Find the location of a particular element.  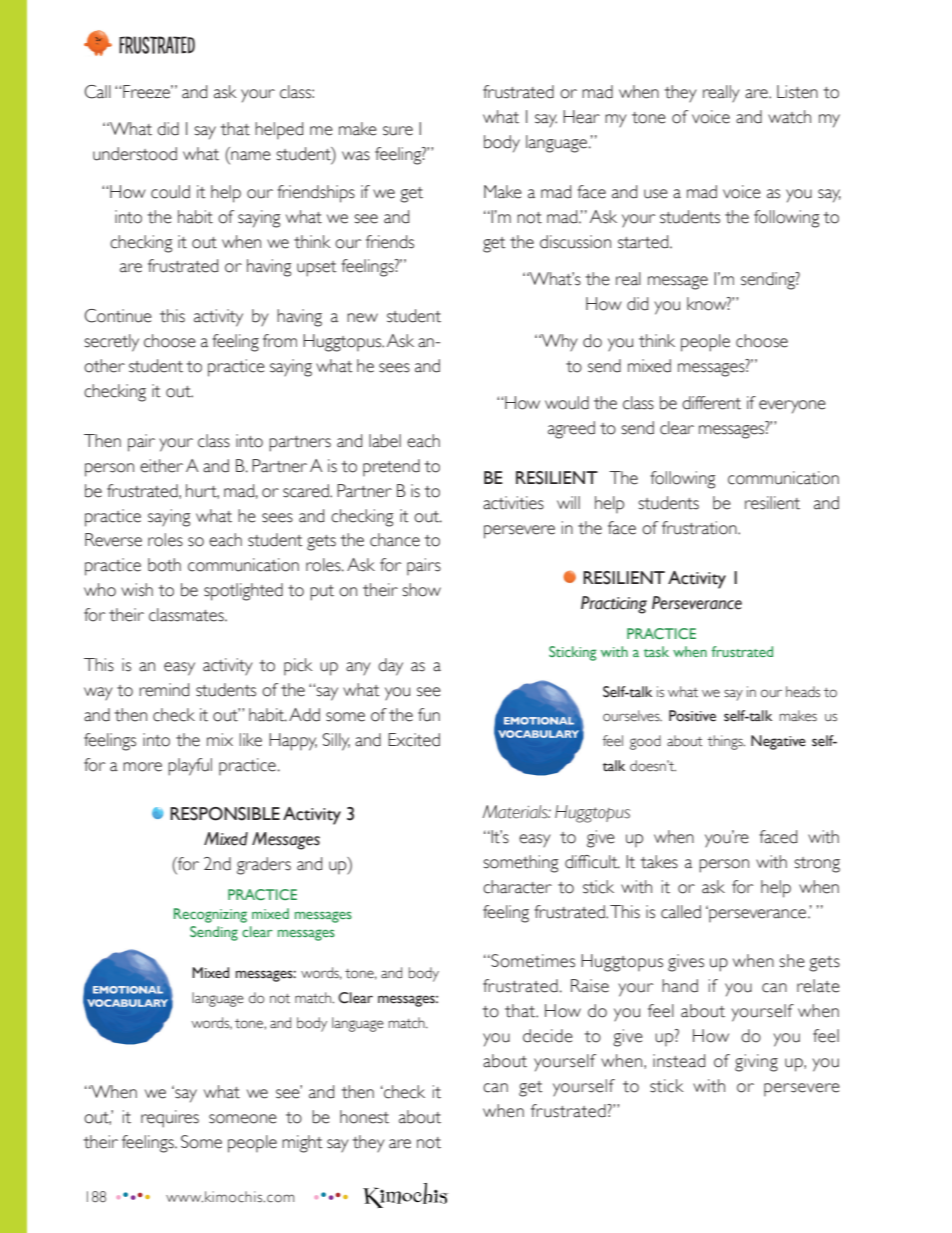

different is located at coordinates (711, 403).
